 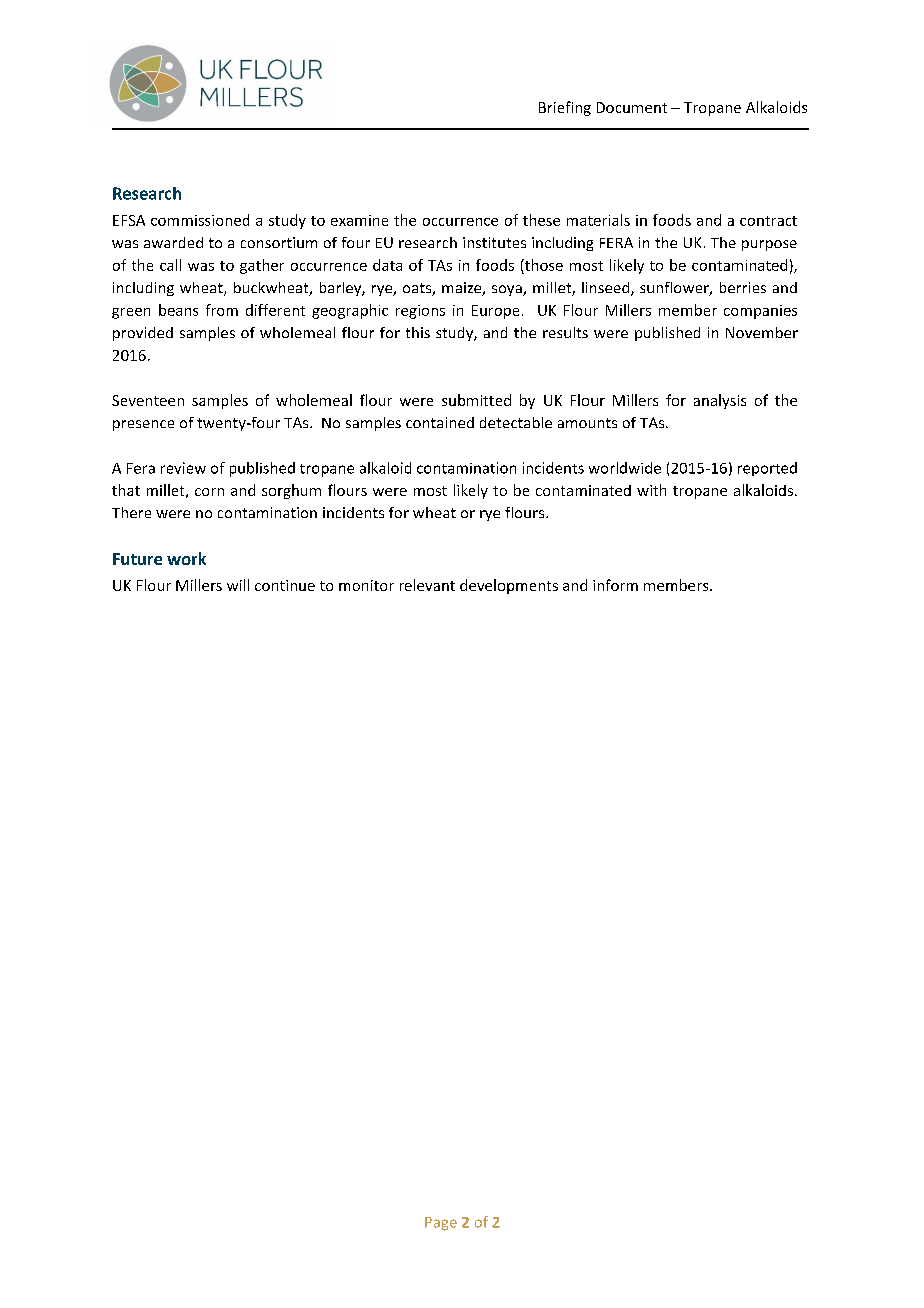 What do you see at coordinates (186, 558) in the screenshot?
I see `work` at bounding box center [186, 558].
